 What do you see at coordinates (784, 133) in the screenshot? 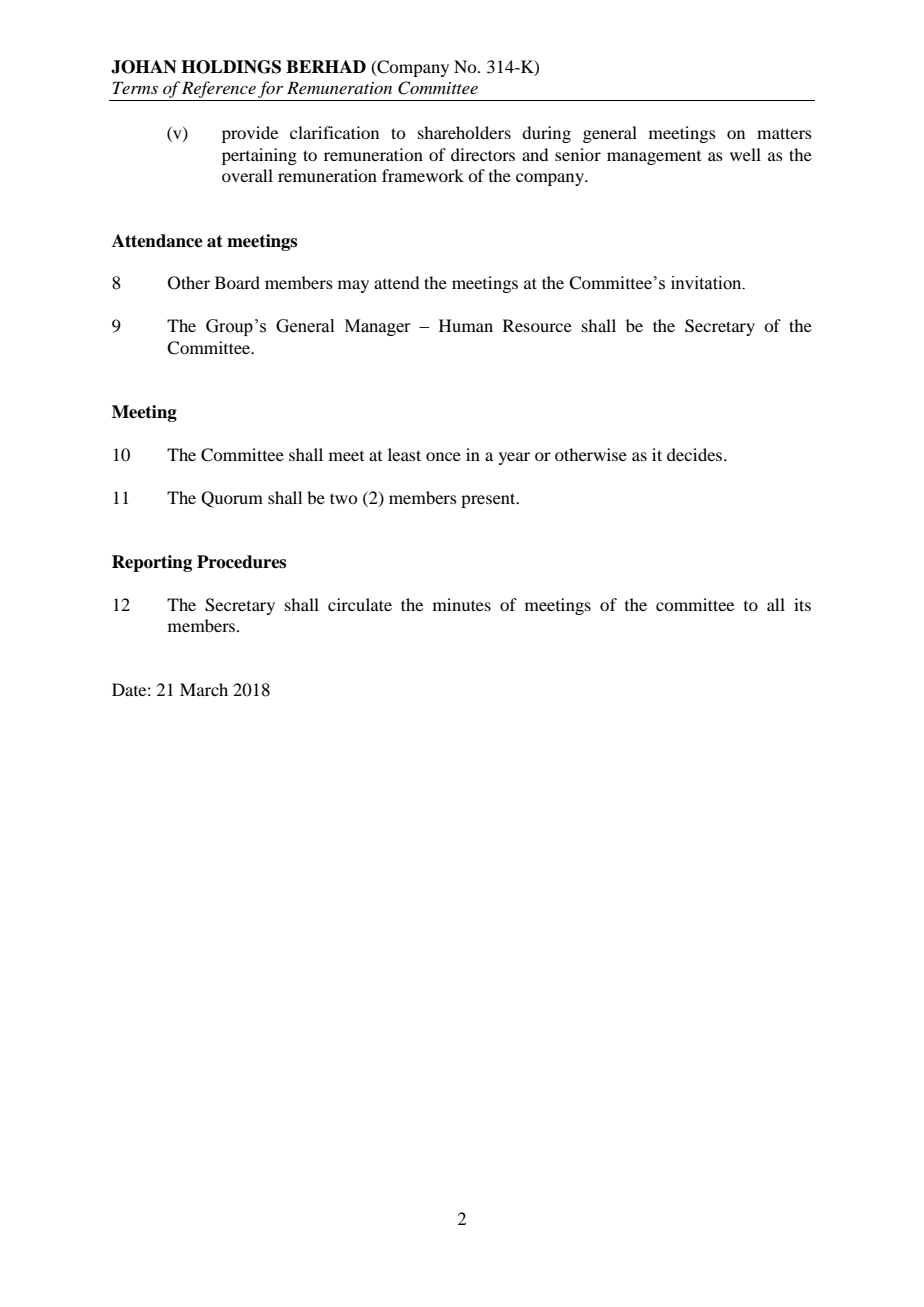
I see `matters` at bounding box center [784, 133].
